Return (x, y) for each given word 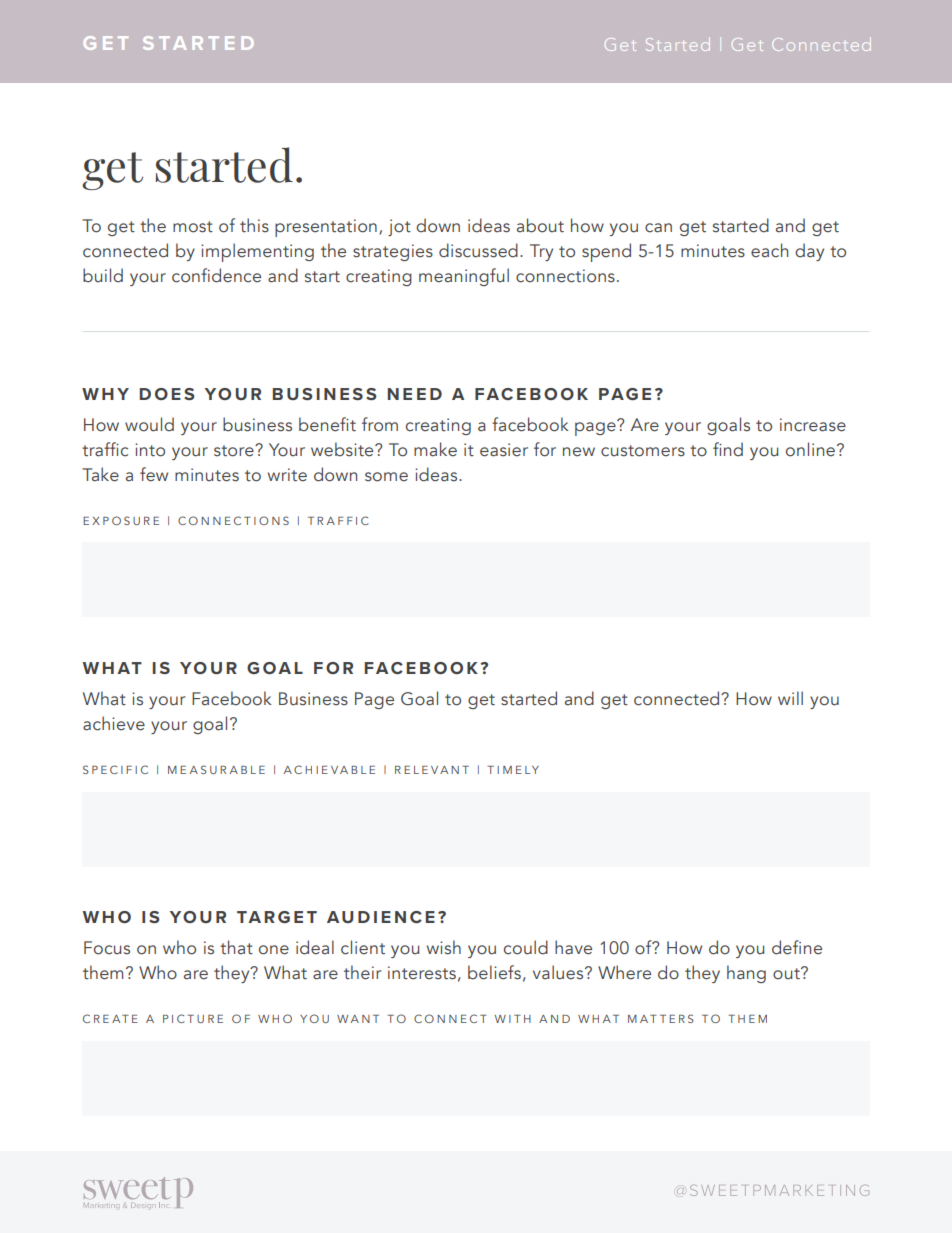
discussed (478, 250)
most (193, 227)
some (386, 477)
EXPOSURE (121, 520)
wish (444, 947)
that (236, 947)
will (790, 698)
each (769, 250)
